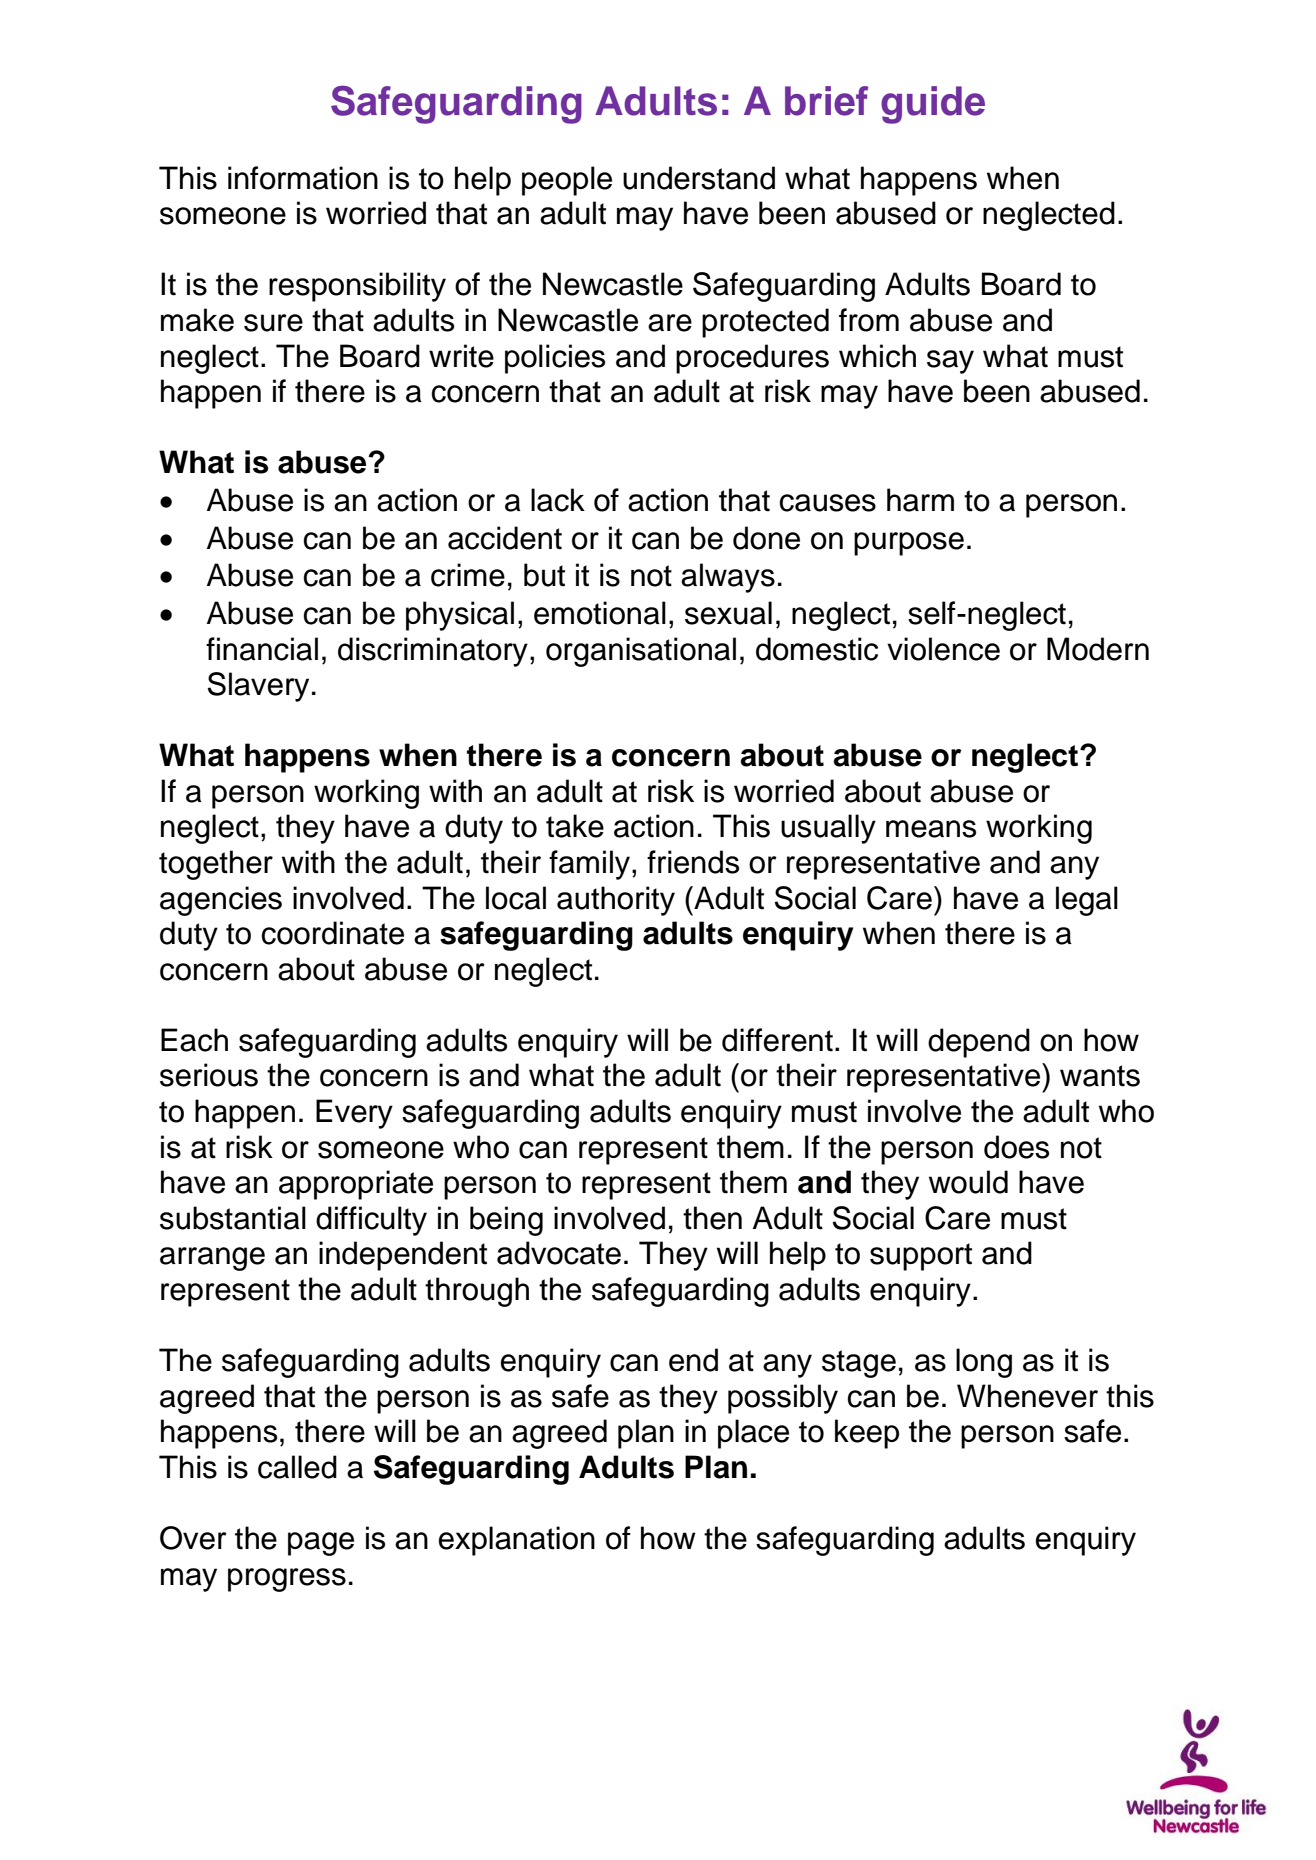 The image size is (1316, 1860). I want to click on friends, so click(693, 862).
